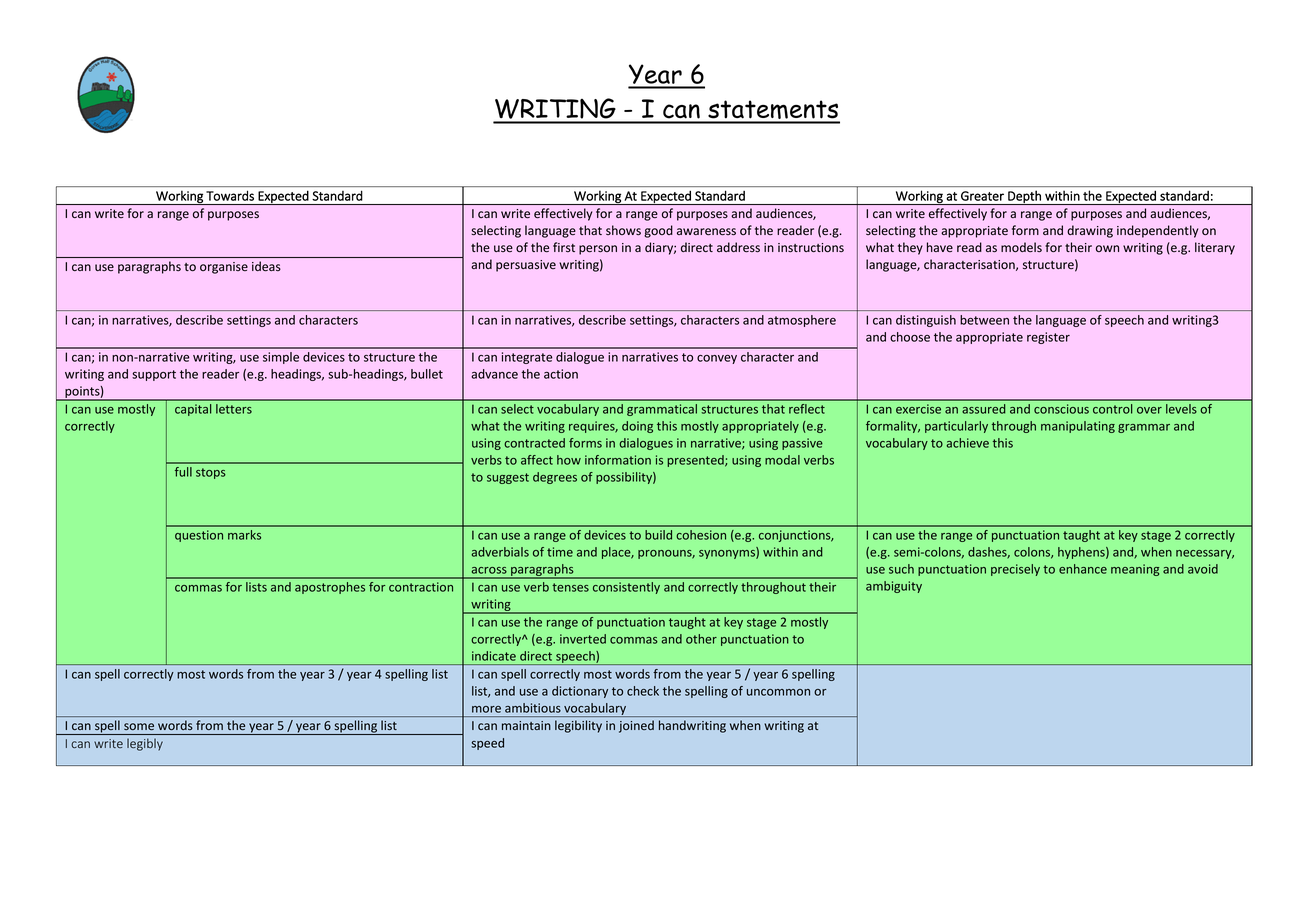  I want to click on build, so click(658, 535).
